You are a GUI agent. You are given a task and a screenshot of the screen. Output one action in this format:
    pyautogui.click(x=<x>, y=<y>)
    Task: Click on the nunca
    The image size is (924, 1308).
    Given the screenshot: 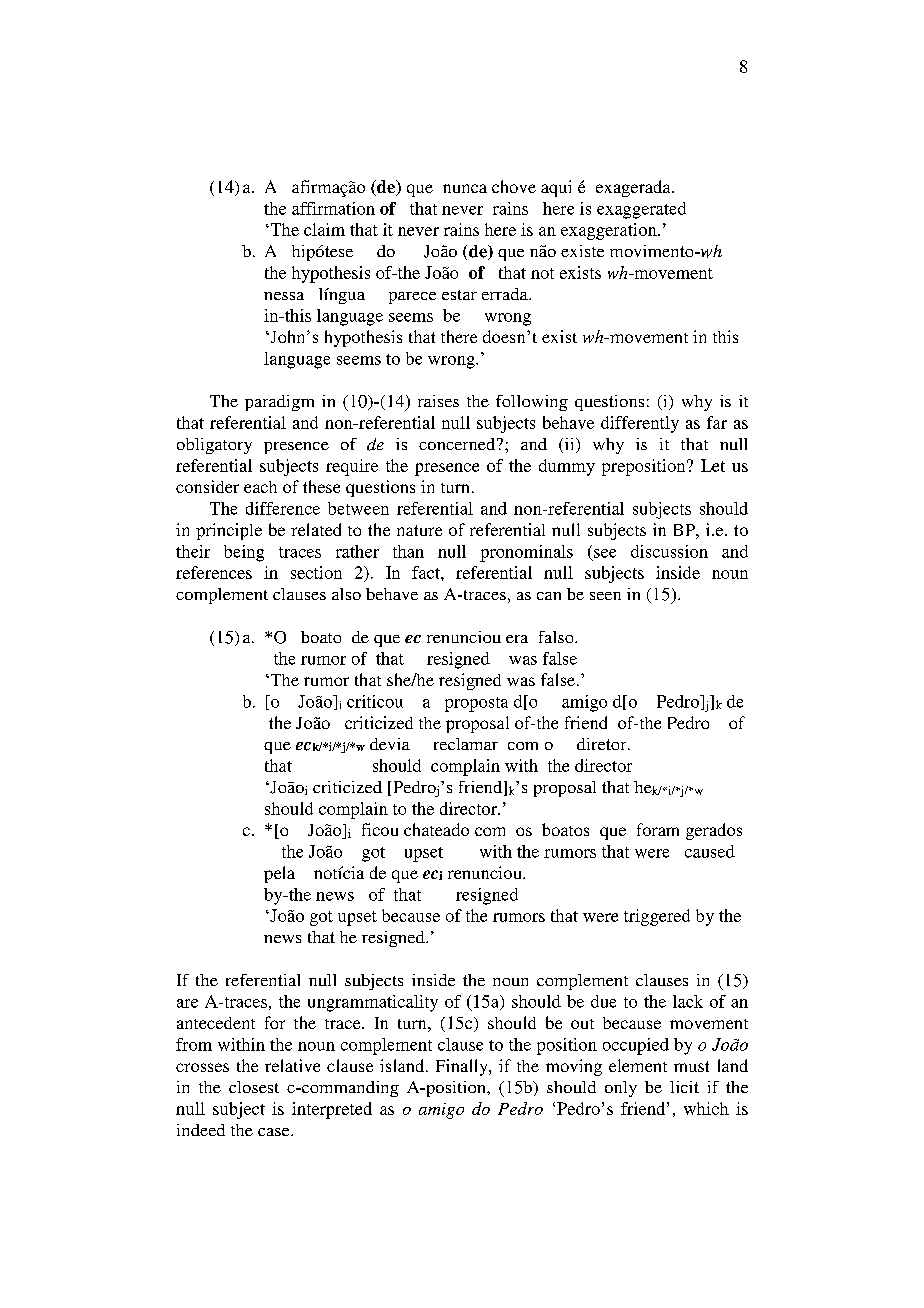 What is the action you would take?
    pyautogui.click(x=465, y=188)
